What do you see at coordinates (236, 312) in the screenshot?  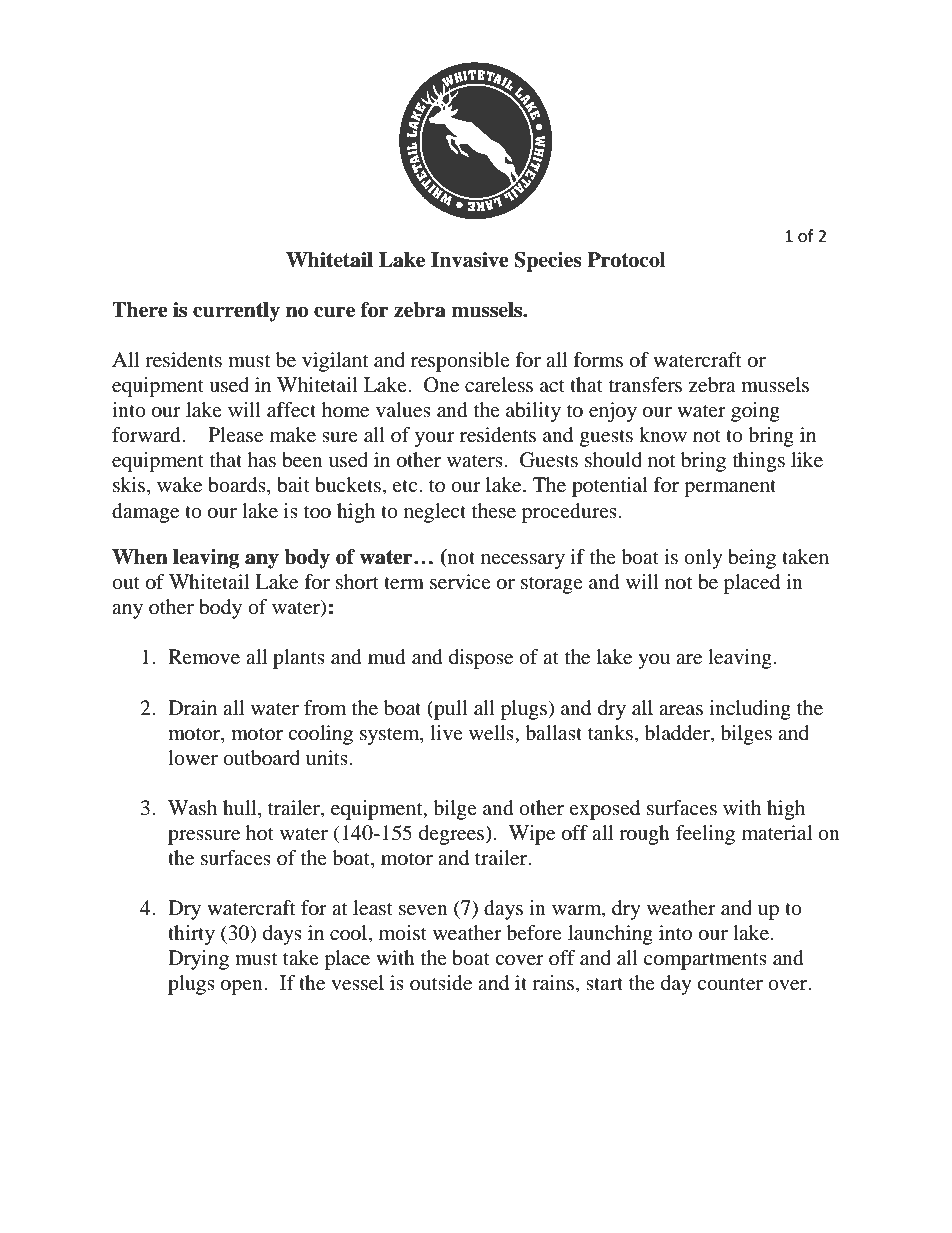 I see `currently` at bounding box center [236, 312].
